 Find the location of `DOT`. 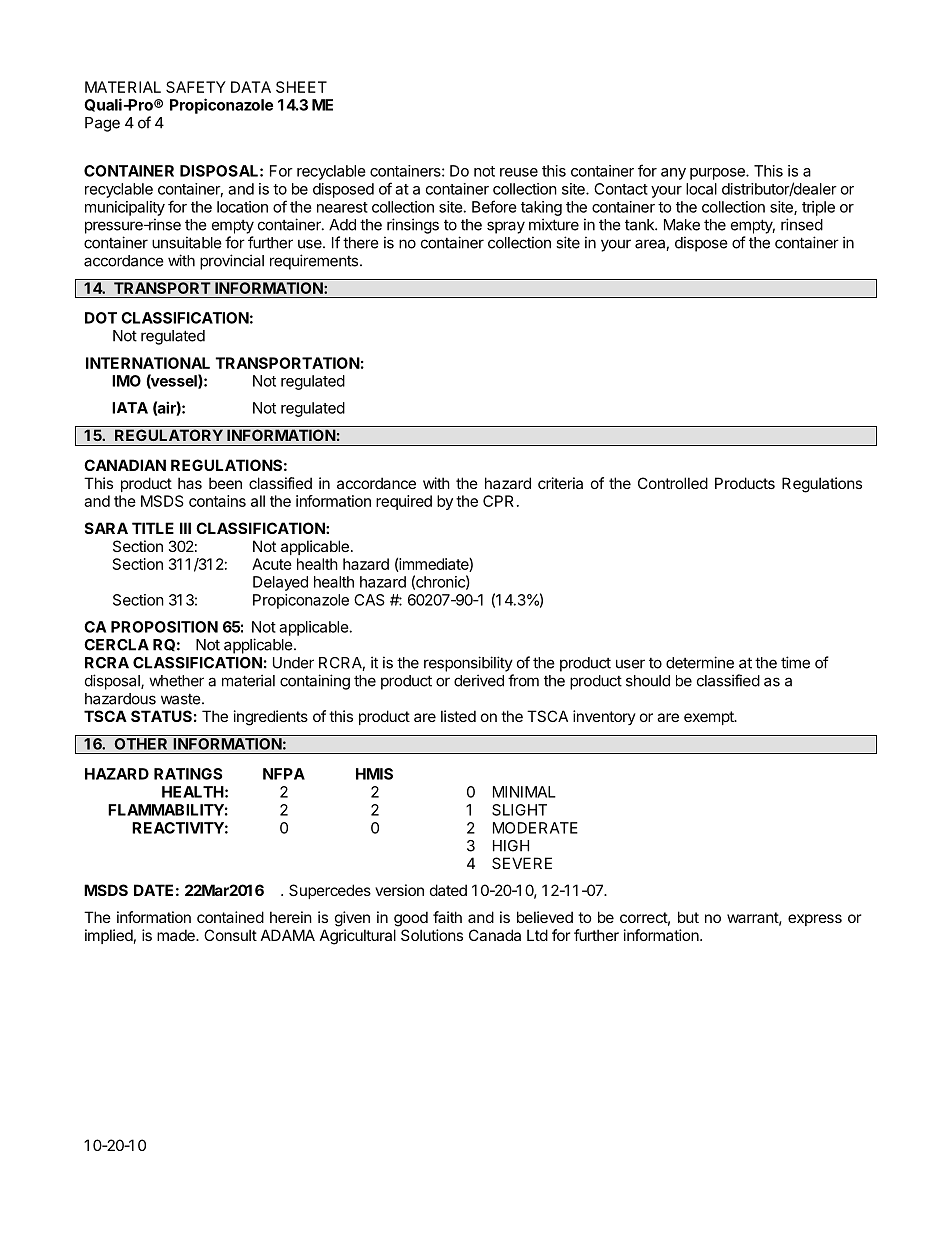

DOT is located at coordinates (101, 318).
